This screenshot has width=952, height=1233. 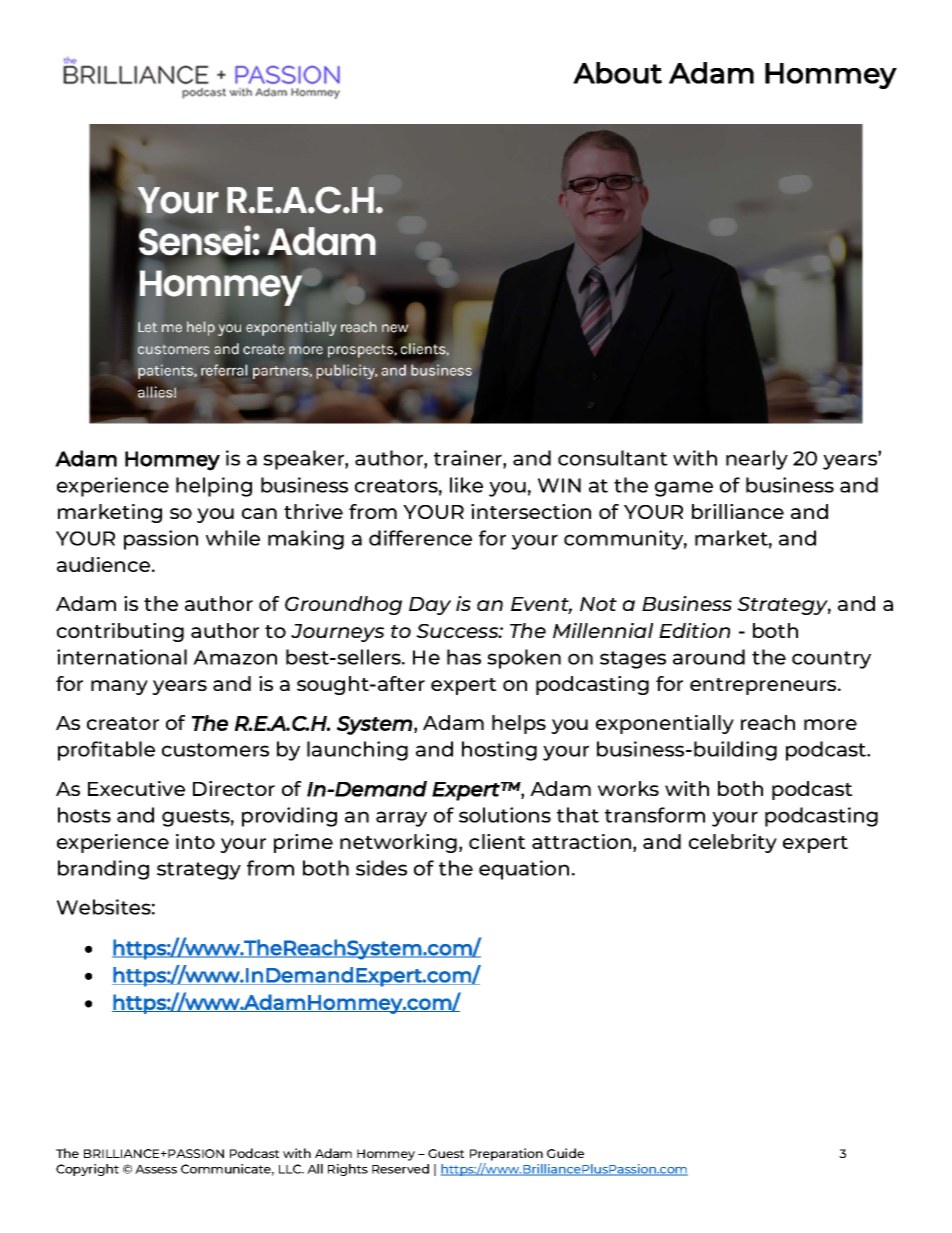 I want to click on contributing, so click(x=120, y=632).
